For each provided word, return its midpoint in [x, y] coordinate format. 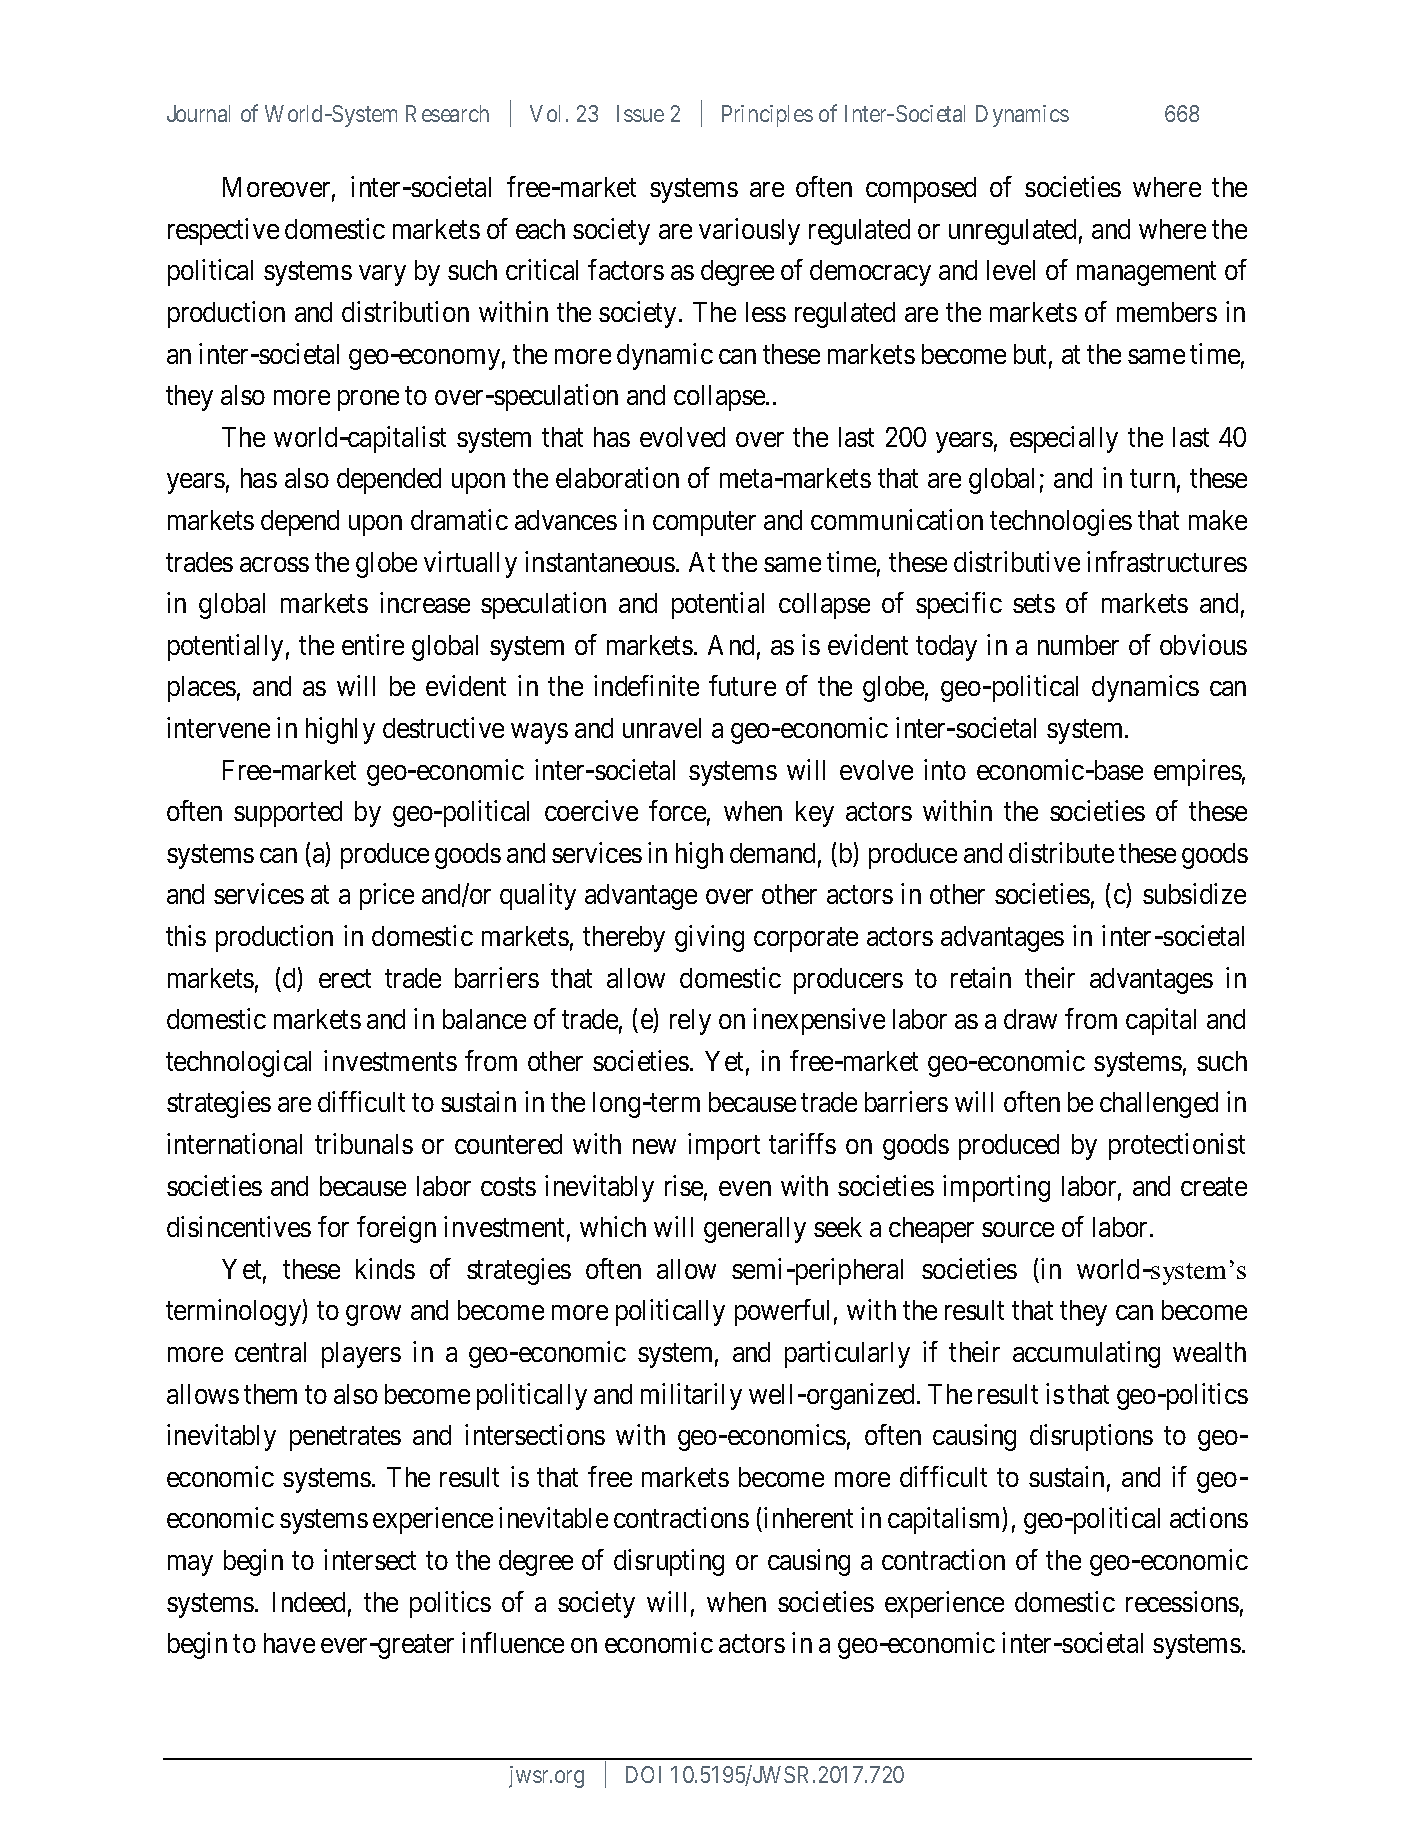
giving [709, 938]
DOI [643, 1774]
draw [1030, 1019]
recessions [1182, 1601]
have [289, 1643]
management [1146, 274]
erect [345, 979]
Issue [640, 113]
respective [223, 231]
